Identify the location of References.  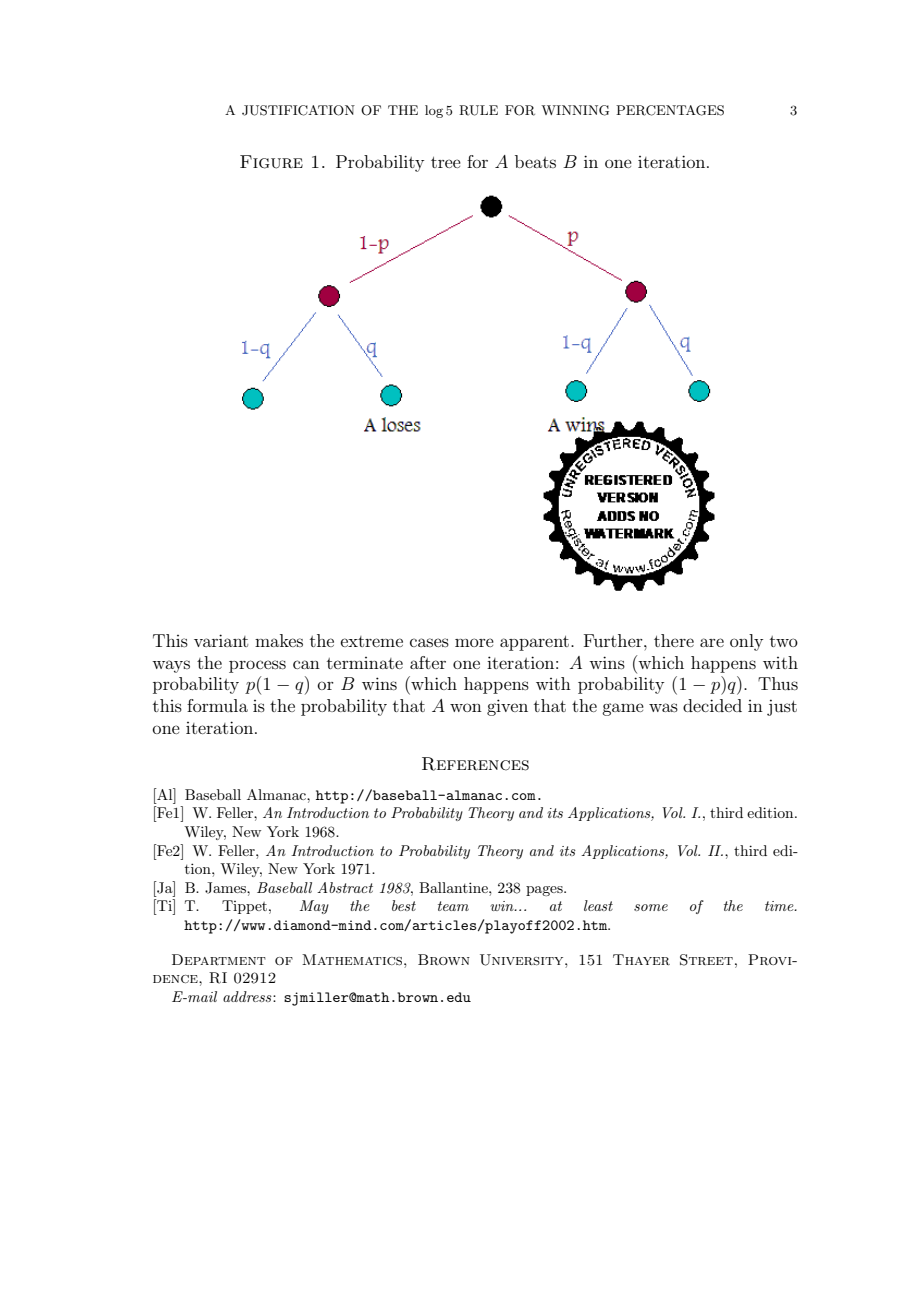
(475, 764).
